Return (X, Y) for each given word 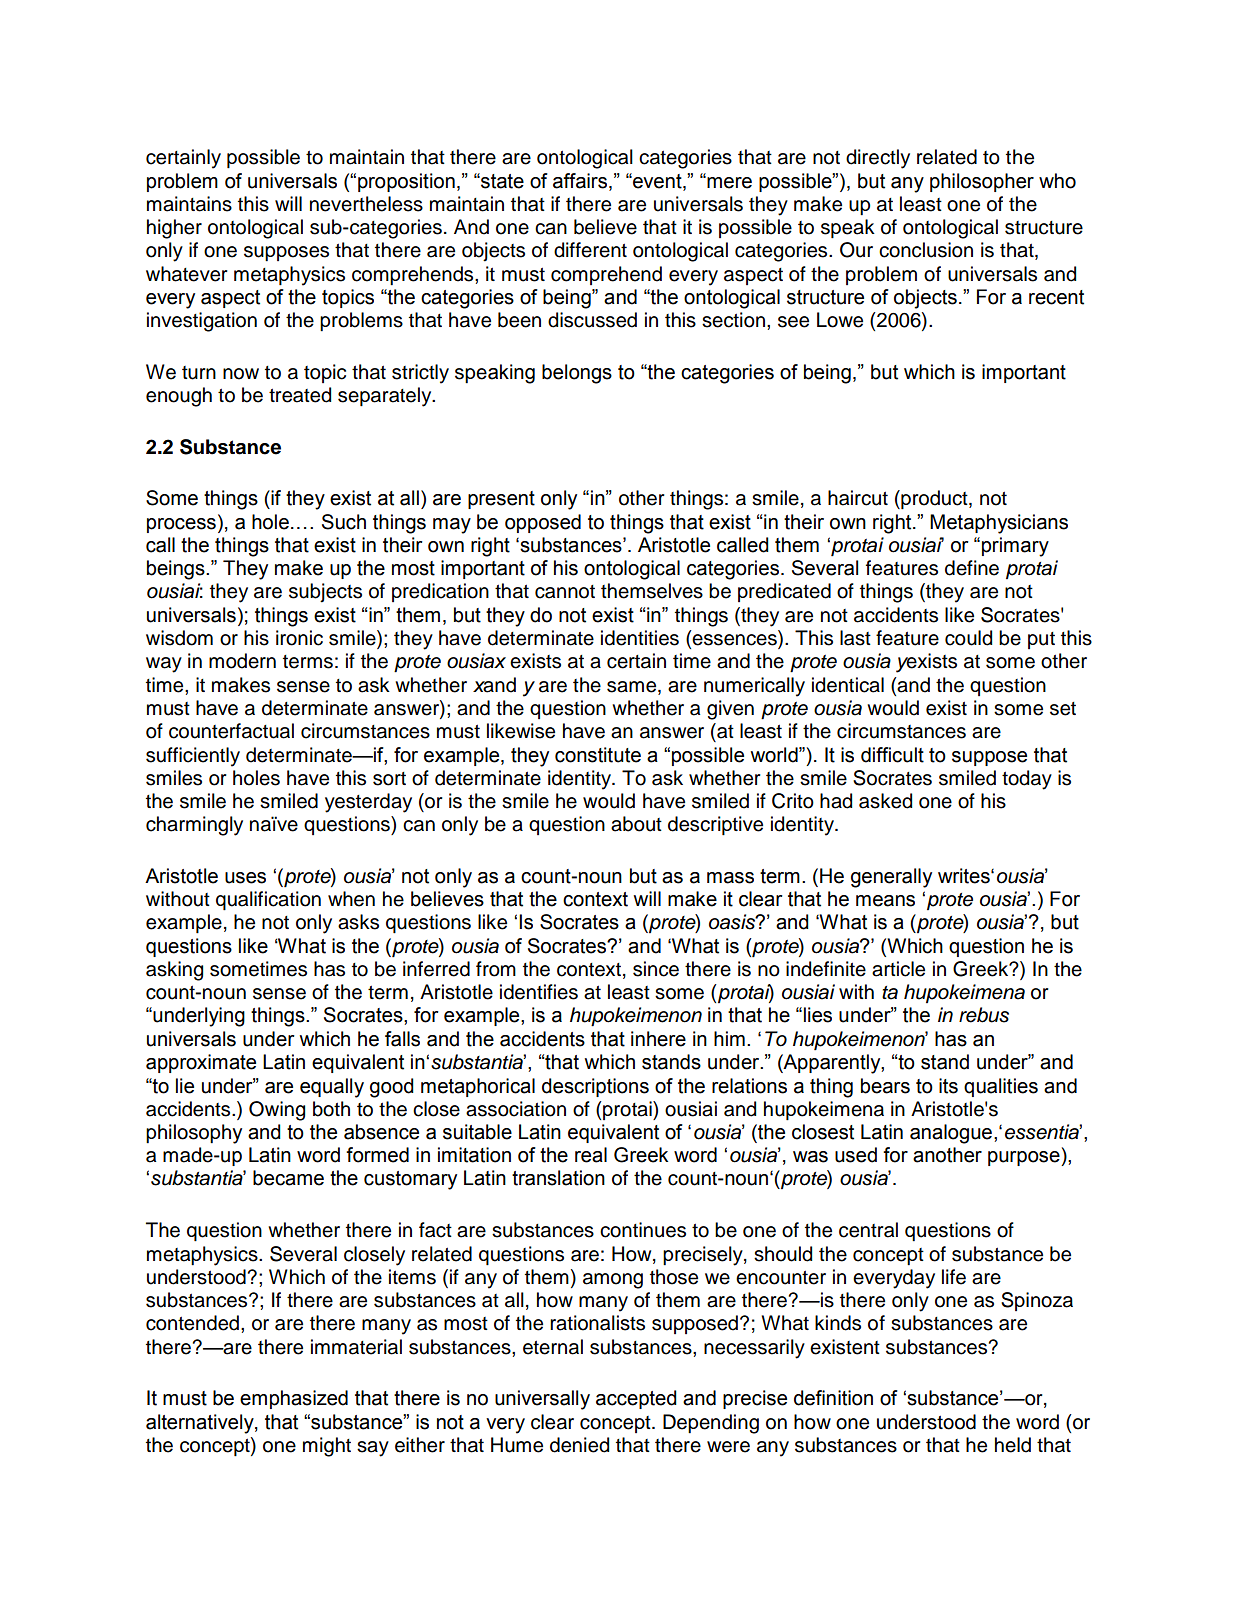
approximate (201, 1063)
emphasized (294, 1399)
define (972, 568)
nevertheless (366, 204)
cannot (565, 592)
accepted (636, 1399)
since (656, 969)
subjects (325, 593)
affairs (581, 181)
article (898, 969)
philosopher (982, 182)
